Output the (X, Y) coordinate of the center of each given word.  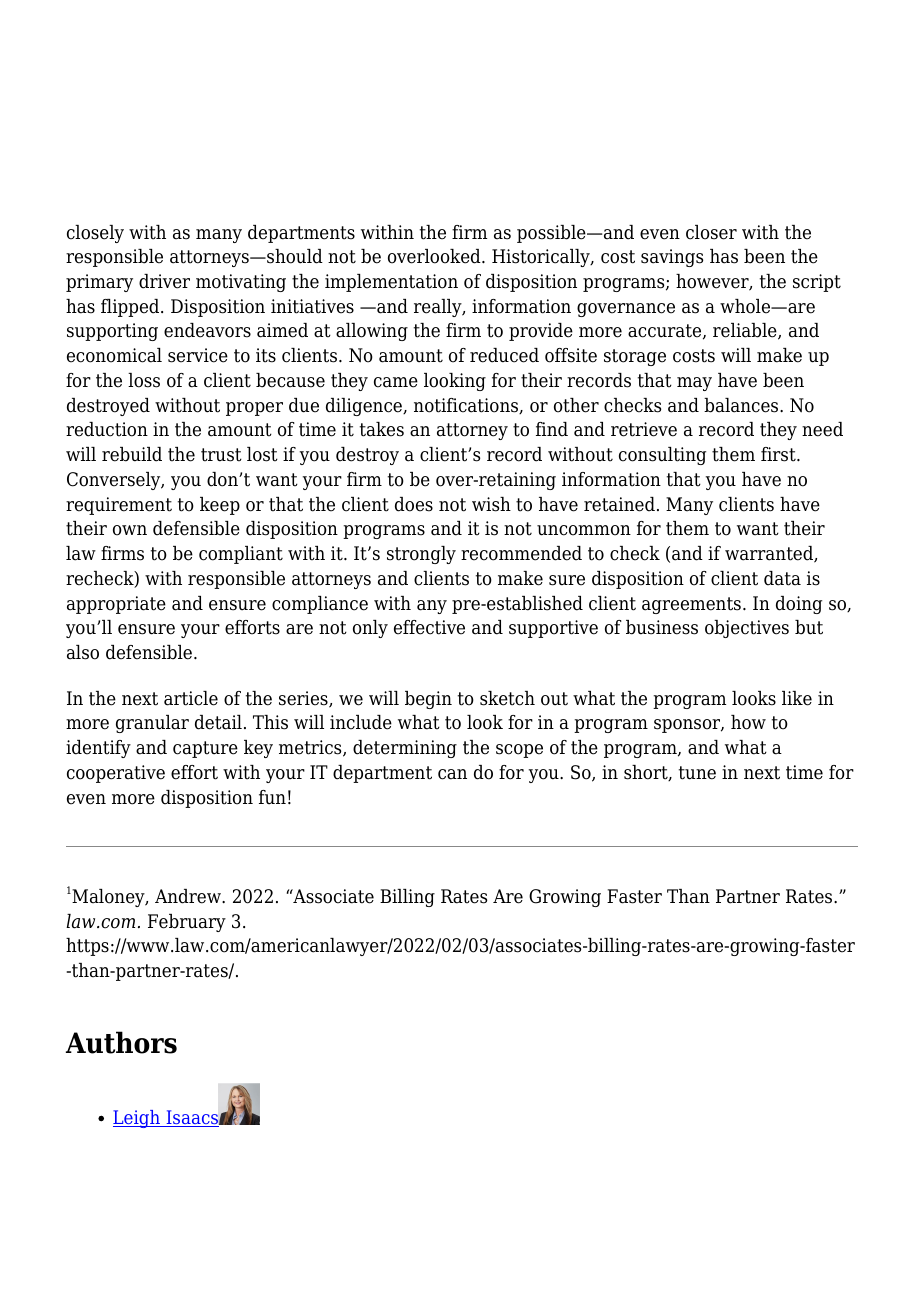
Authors (121, 1042)
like (797, 698)
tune (697, 773)
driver (164, 281)
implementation (391, 283)
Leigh (138, 1119)
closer (711, 232)
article (191, 698)
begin (428, 700)
